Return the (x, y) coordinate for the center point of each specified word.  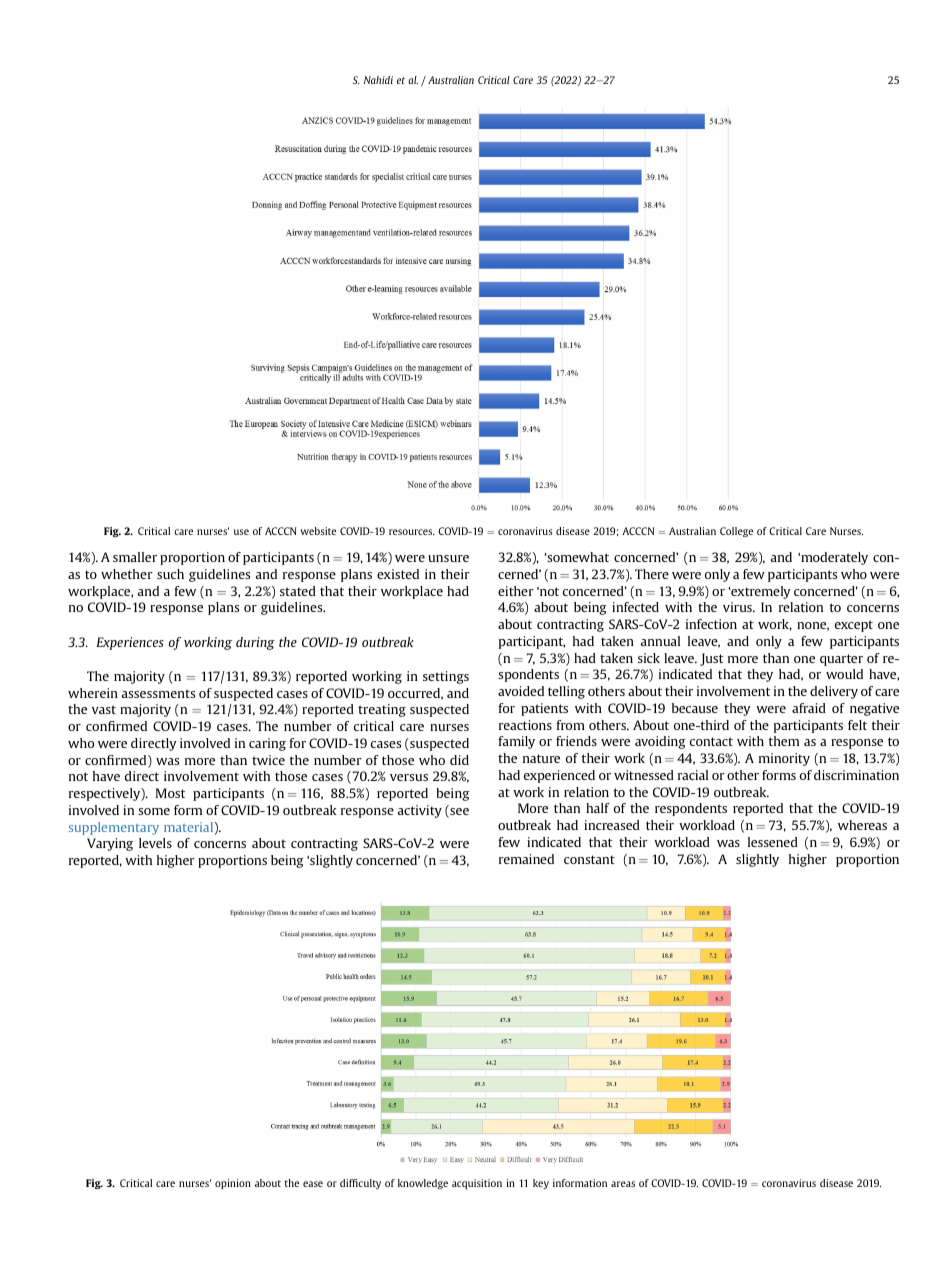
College (736, 532)
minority (784, 759)
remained (526, 859)
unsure (448, 558)
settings (446, 677)
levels (155, 843)
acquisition (477, 1184)
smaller (135, 557)
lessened (773, 842)
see (458, 813)
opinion (233, 1184)
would (844, 674)
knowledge (423, 1184)
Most (170, 793)
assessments (158, 693)
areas (623, 1184)
